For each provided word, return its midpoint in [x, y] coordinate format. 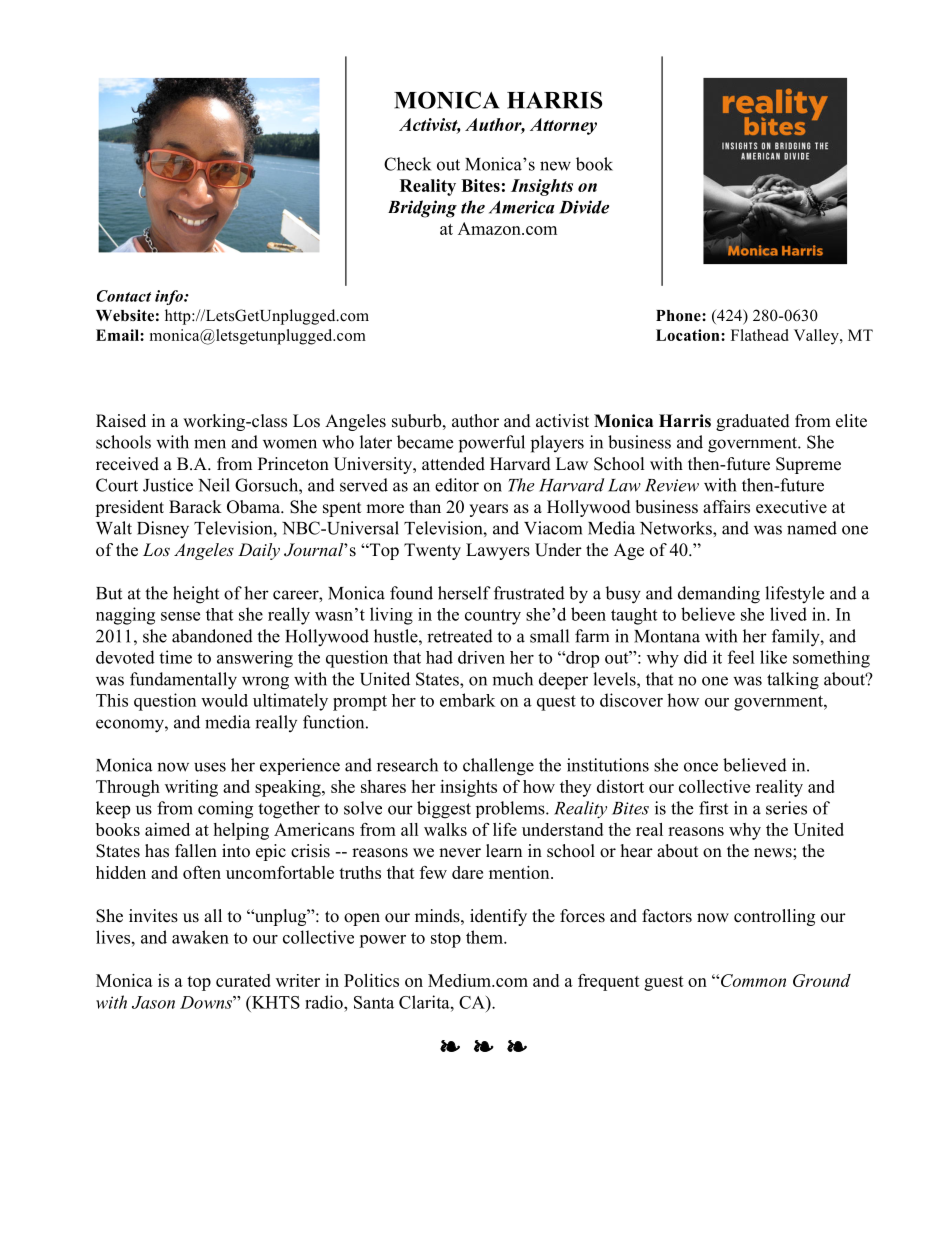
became [425, 442]
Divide [584, 207]
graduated [753, 422]
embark [467, 700]
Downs [207, 1002]
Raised [121, 421]
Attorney [563, 126]
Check [407, 164]
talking [793, 681]
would [224, 700]
